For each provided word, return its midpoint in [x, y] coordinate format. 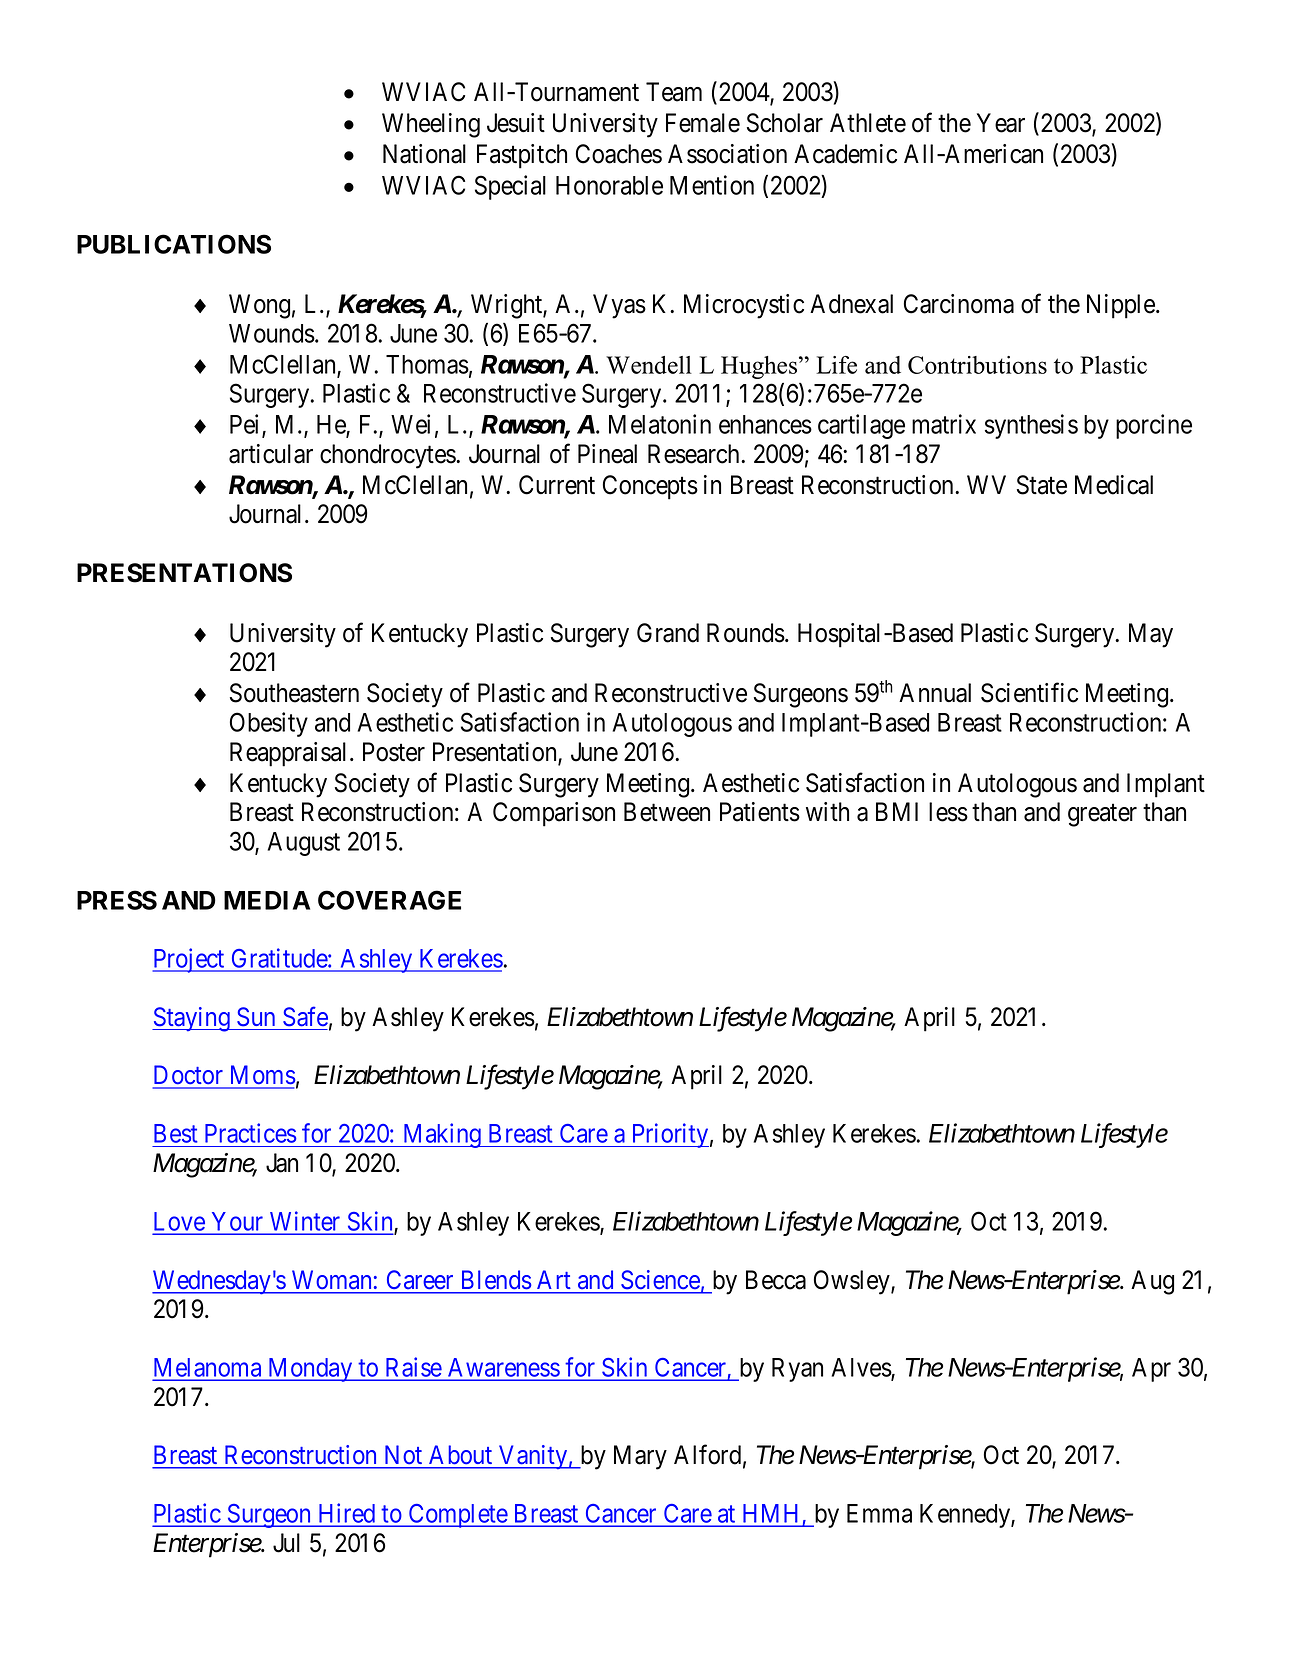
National [424, 154]
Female [703, 123]
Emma [879, 1513]
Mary [640, 1457]
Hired [347, 1514]
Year [1001, 123]
